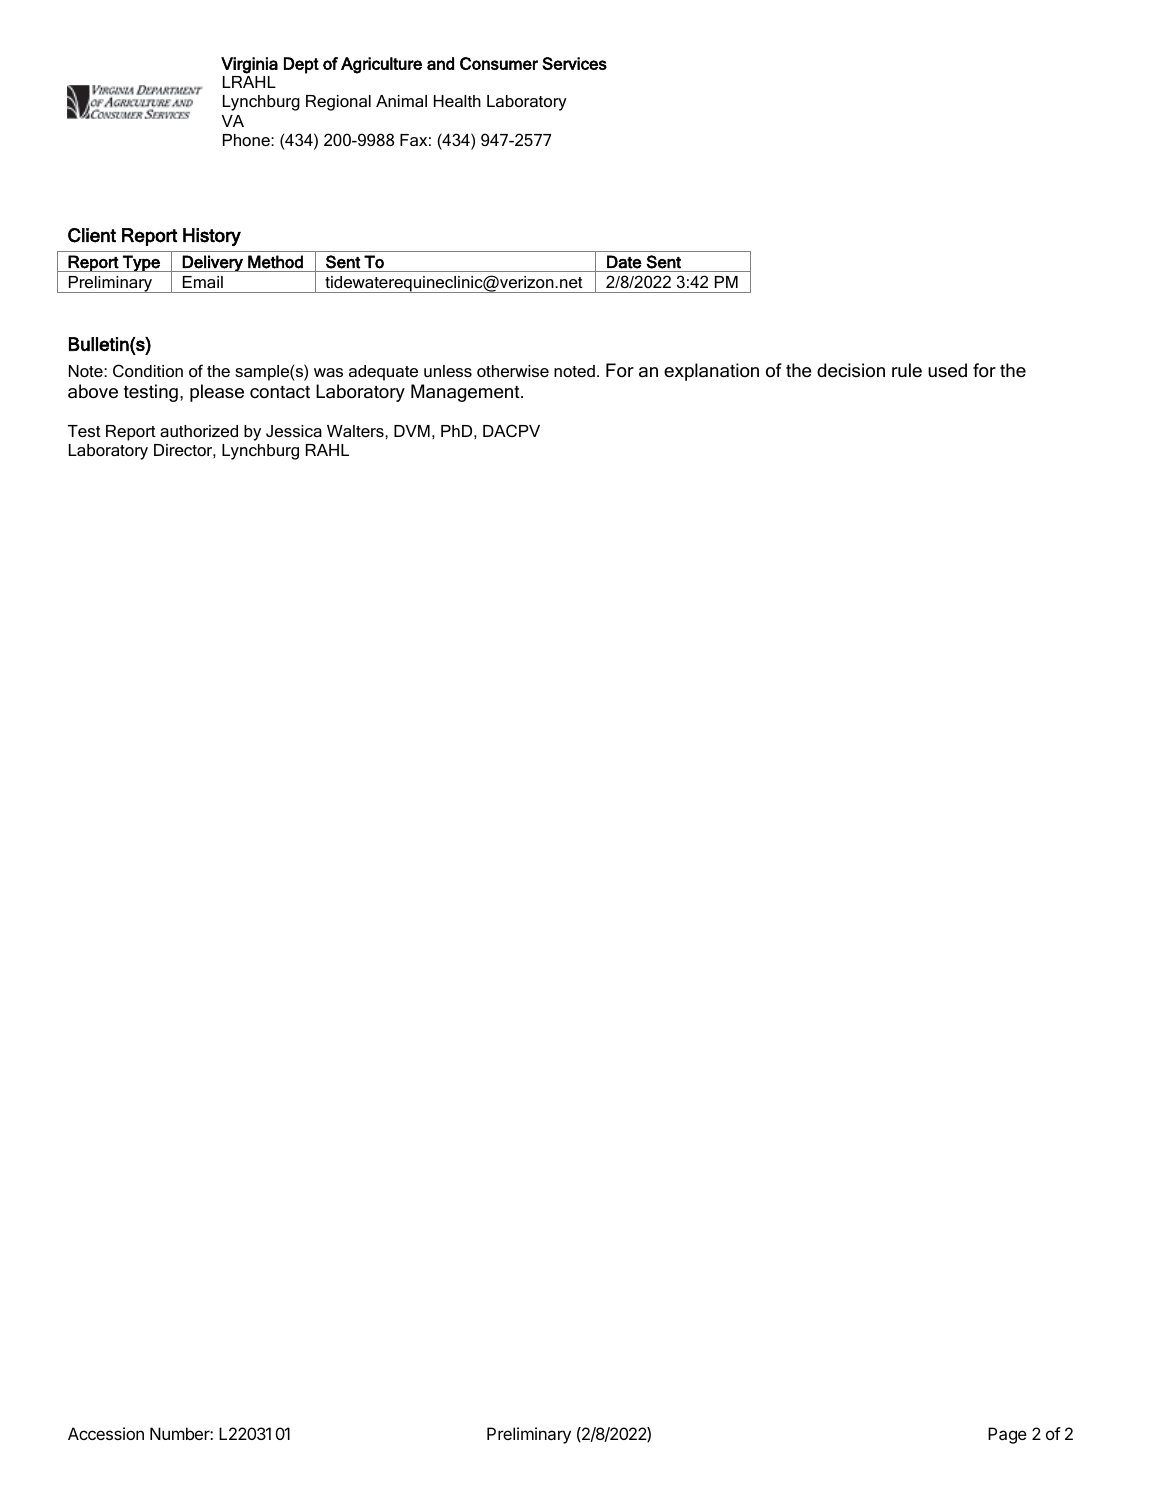  I want to click on rule, so click(907, 370).
